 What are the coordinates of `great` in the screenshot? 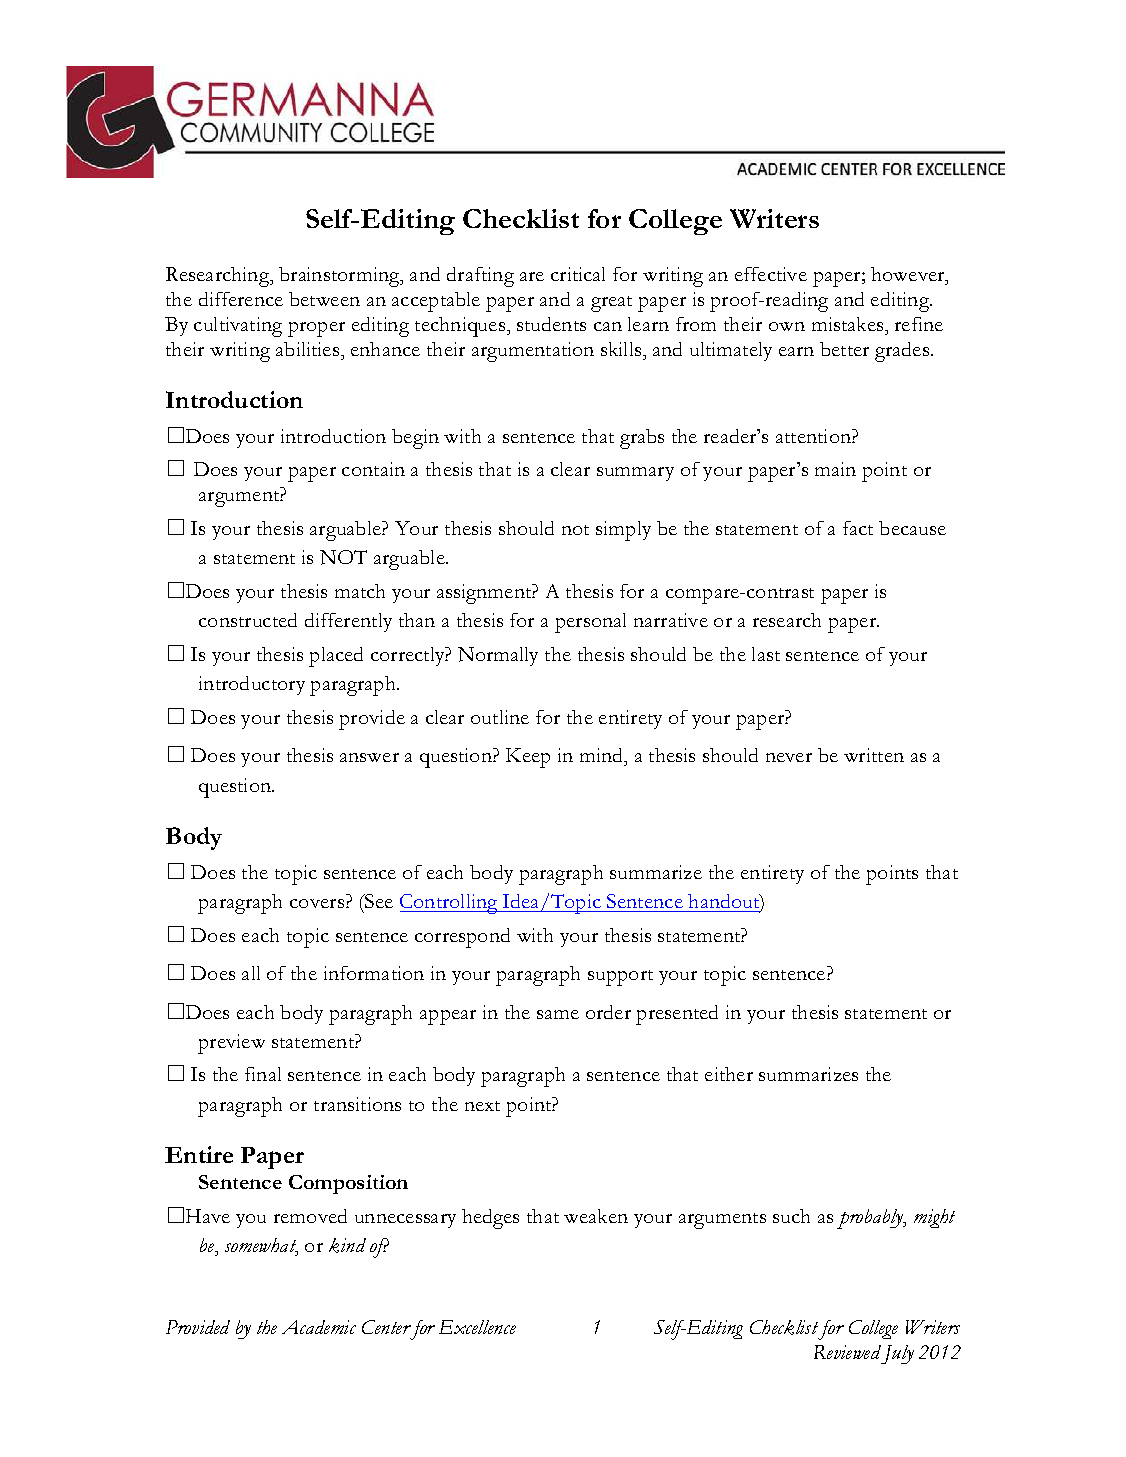 It's located at (611, 304).
